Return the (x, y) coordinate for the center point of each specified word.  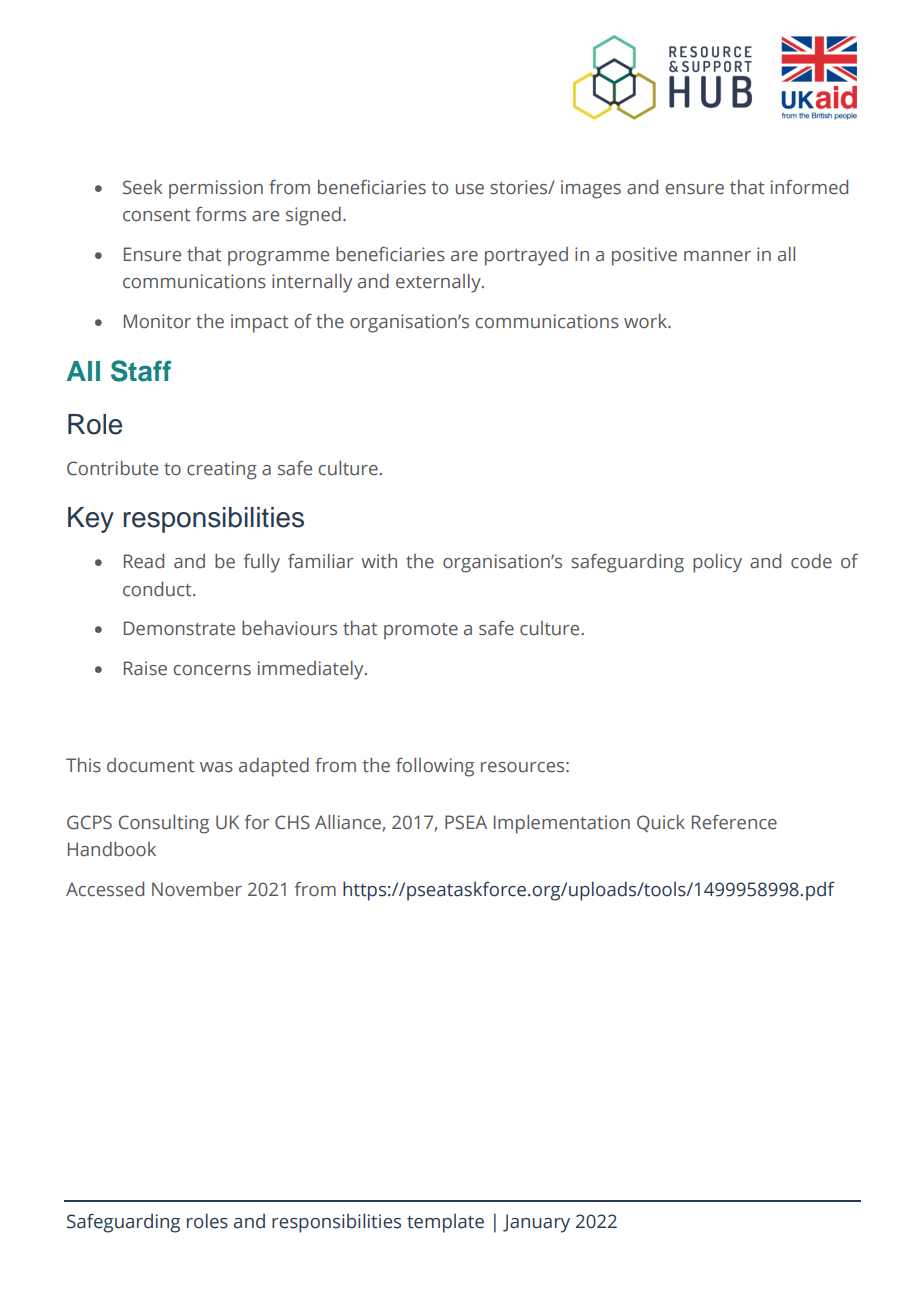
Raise (145, 668)
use (470, 189)
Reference (734, 822)
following (435, 767)
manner (717, 256)
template (445, 1223)
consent (156, 215)
